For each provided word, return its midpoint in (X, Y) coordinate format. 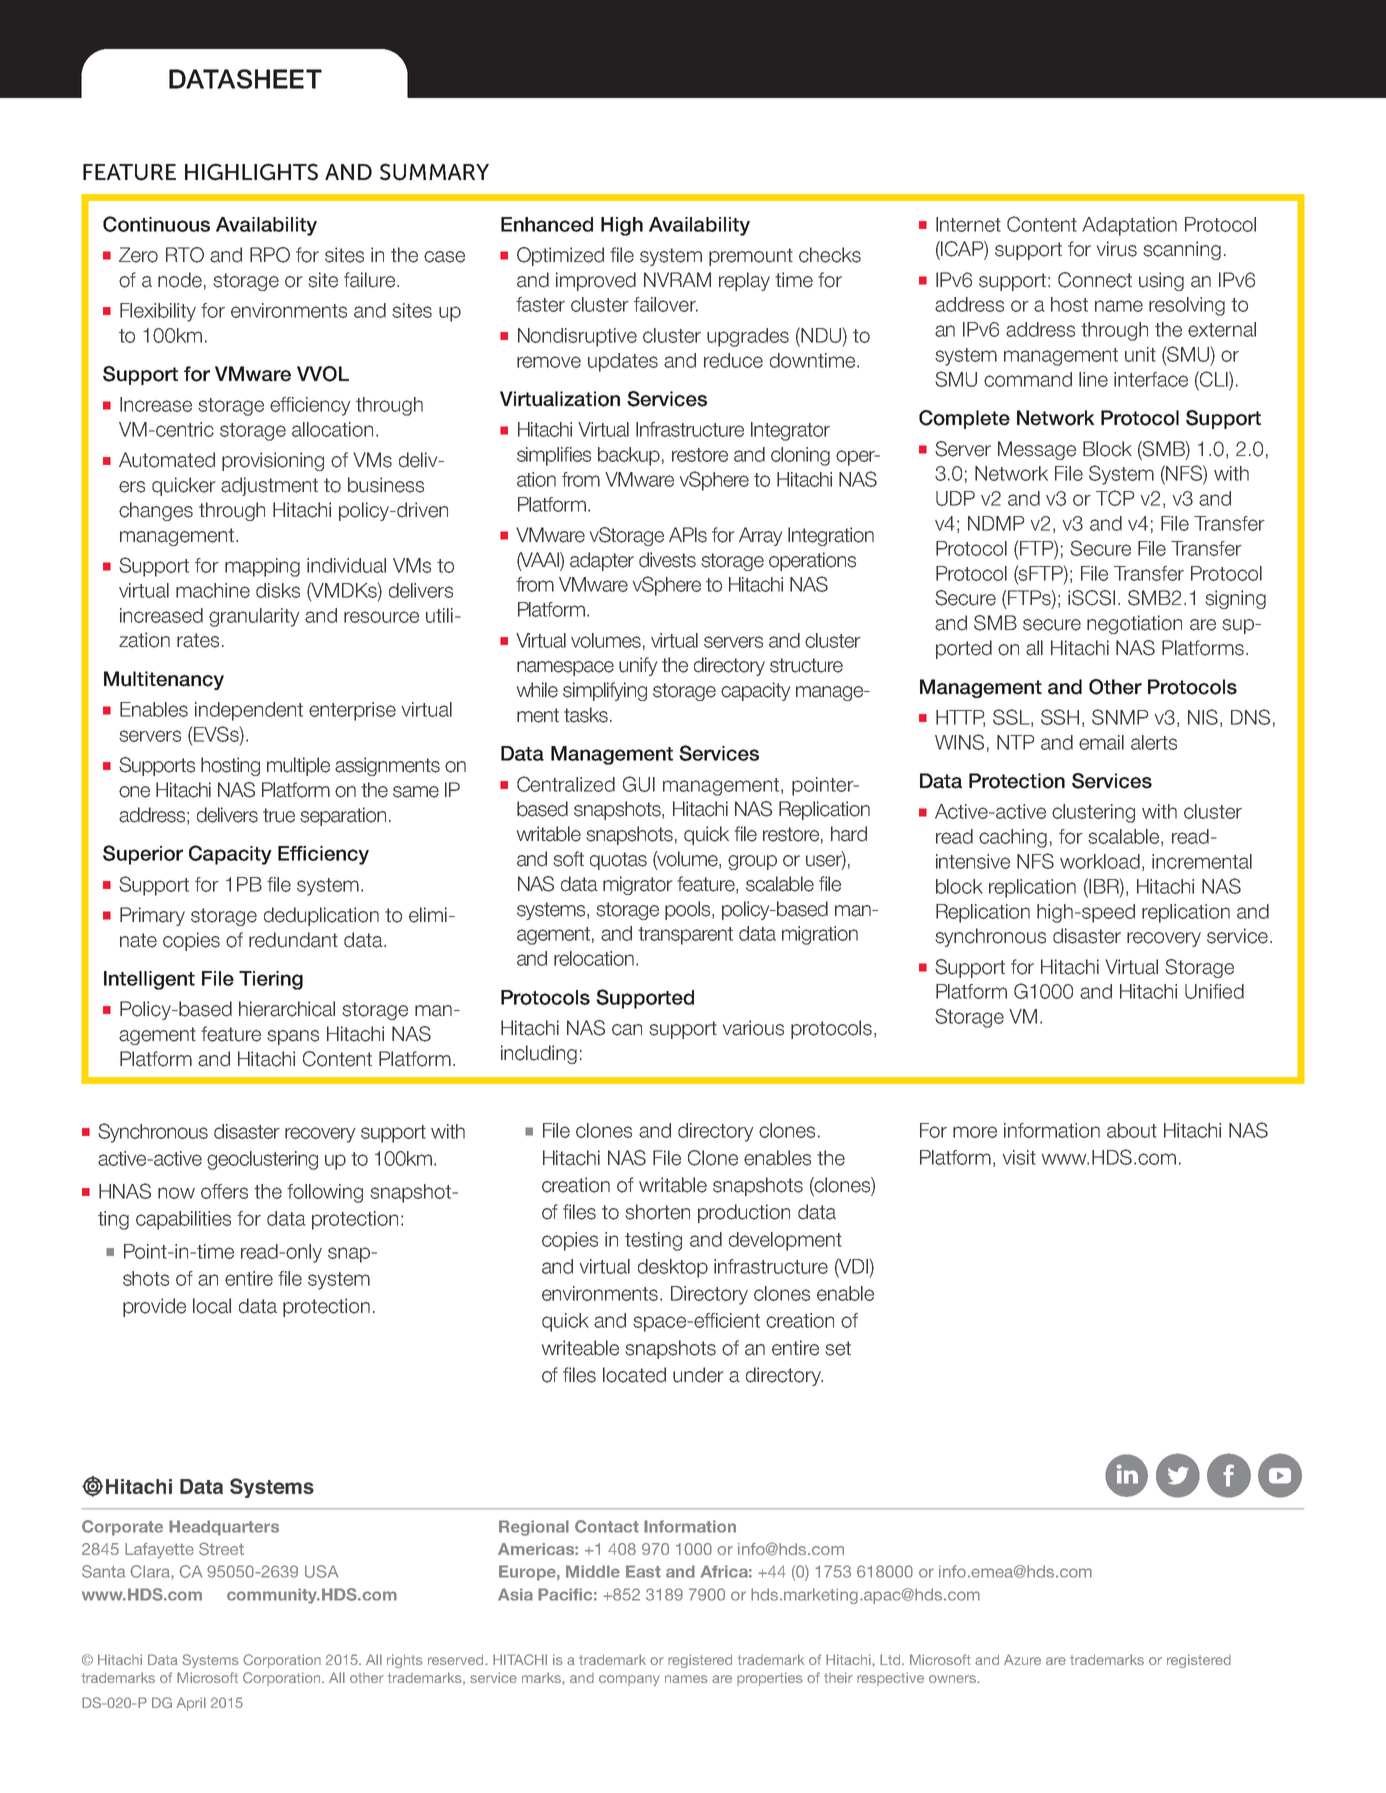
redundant (293, 940)
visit (1019, 1157)
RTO (185, 255)
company (629, 1680)
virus (1117, 249)
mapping (262, 567)
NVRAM (677, 279)
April (191, 1704)
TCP (1115, 498)
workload (1100, 861)
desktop (673, 1268)
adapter (602, 561)
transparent (685, 936)
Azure (1022, 1659)
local (212, 1306)
